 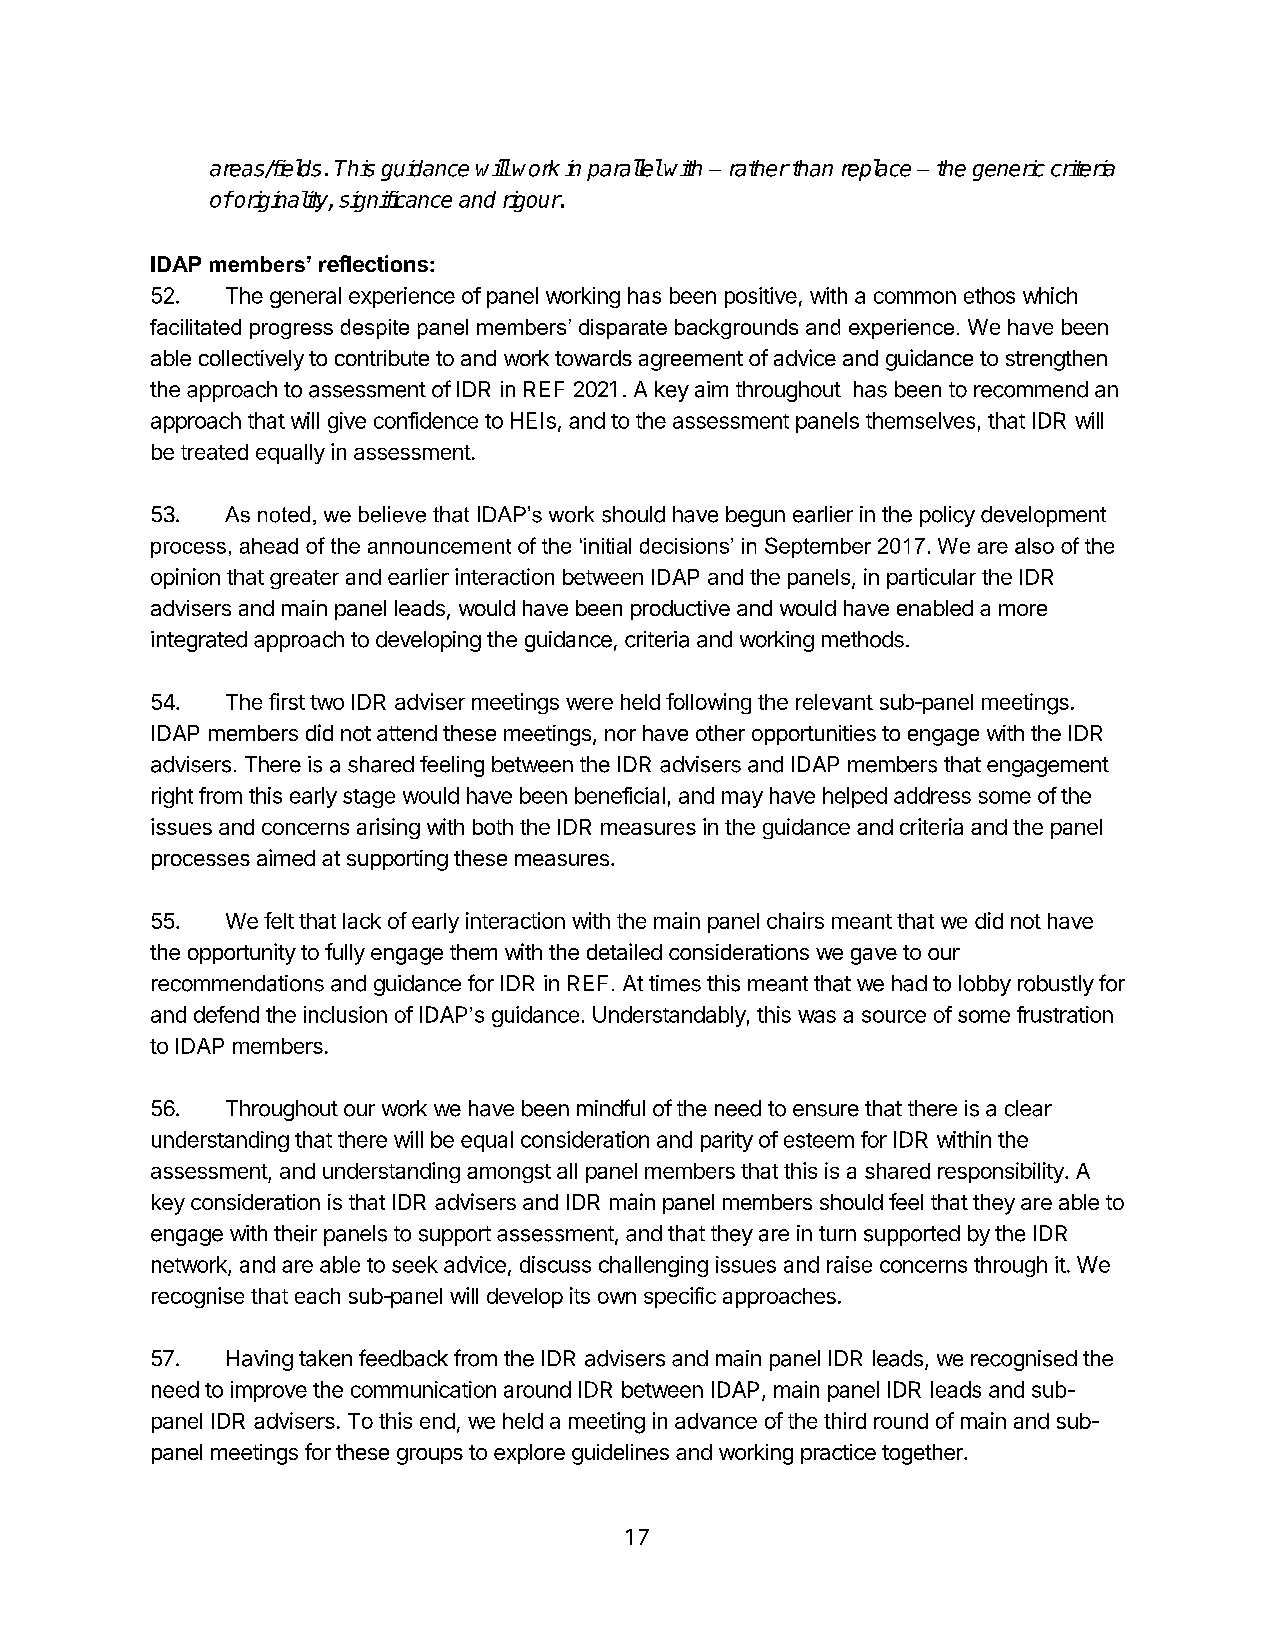 I want to click on significance, so click(x=395, y=201).
